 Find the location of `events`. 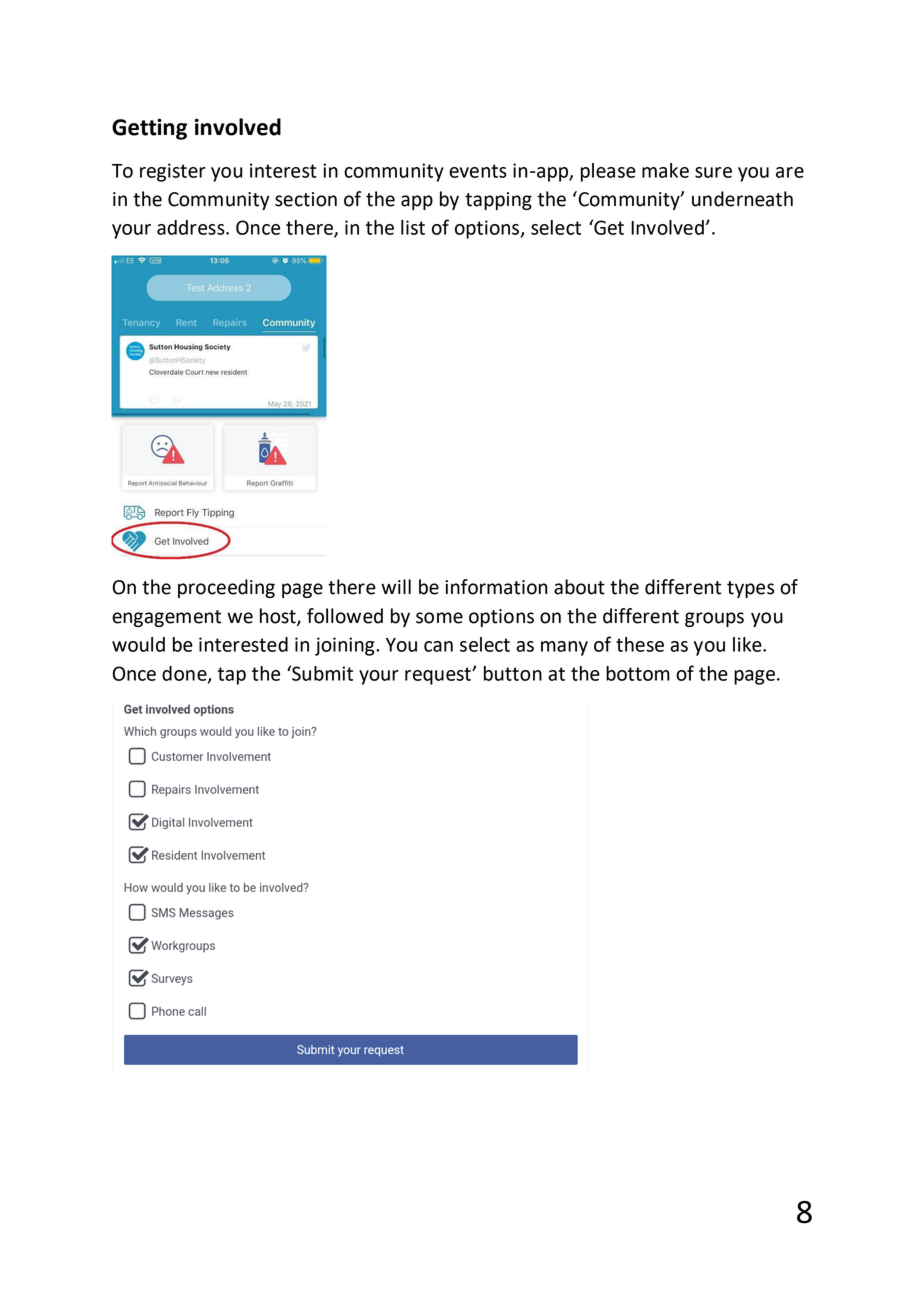

events is located at coordinates (478, 171).
